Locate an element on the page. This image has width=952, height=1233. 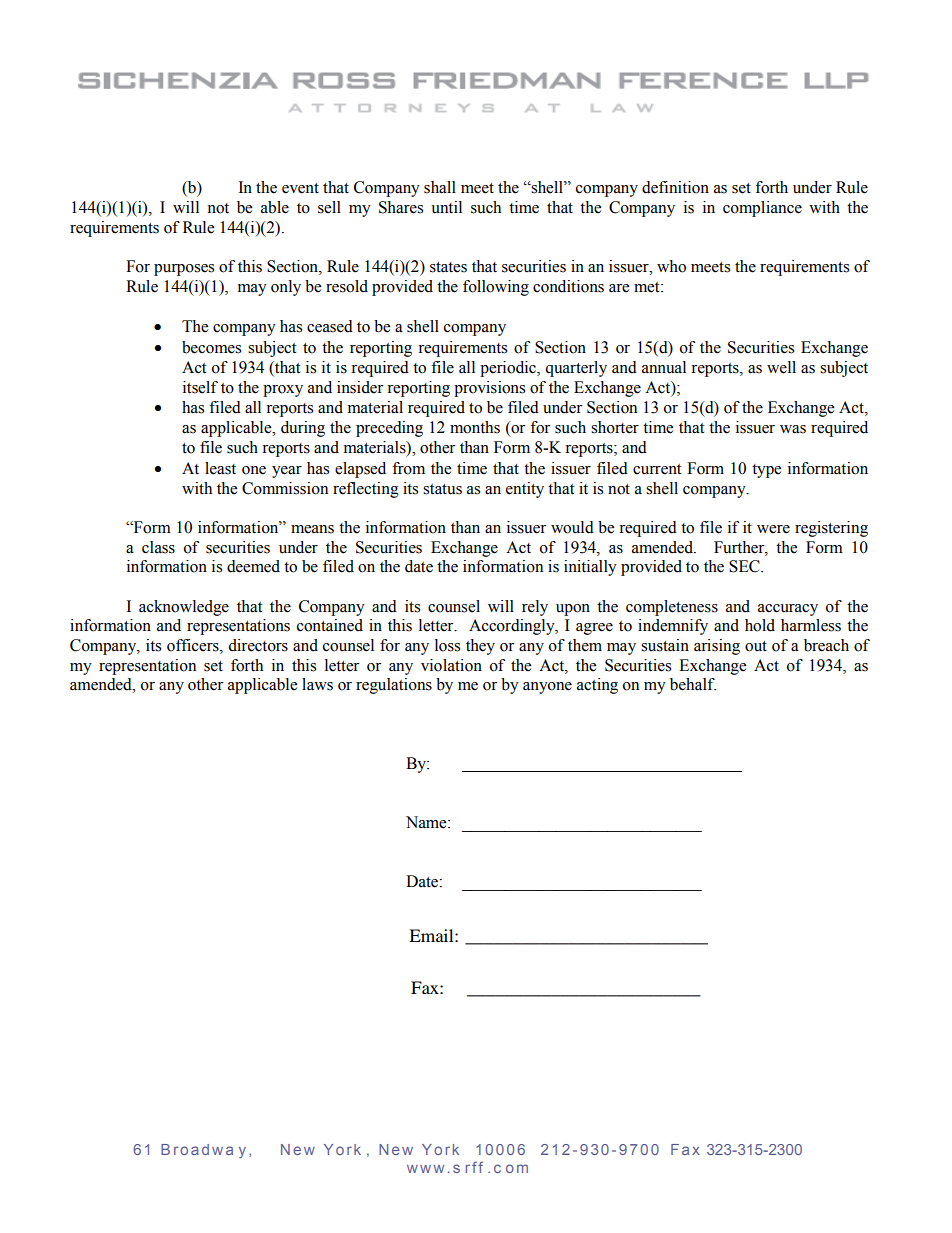
until is located at coordinates (446, 207).
